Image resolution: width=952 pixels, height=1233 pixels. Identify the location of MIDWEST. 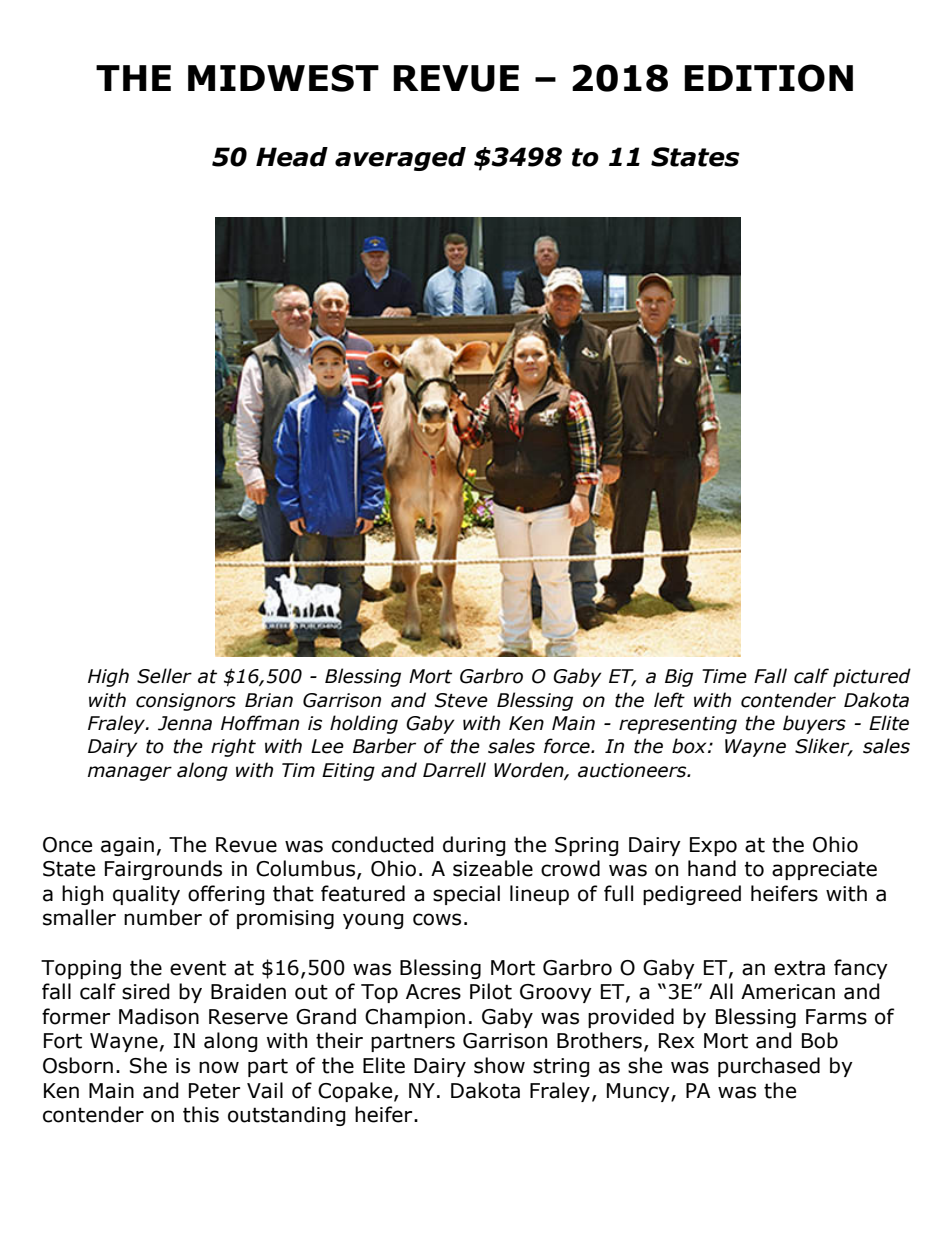
(283, 78).
